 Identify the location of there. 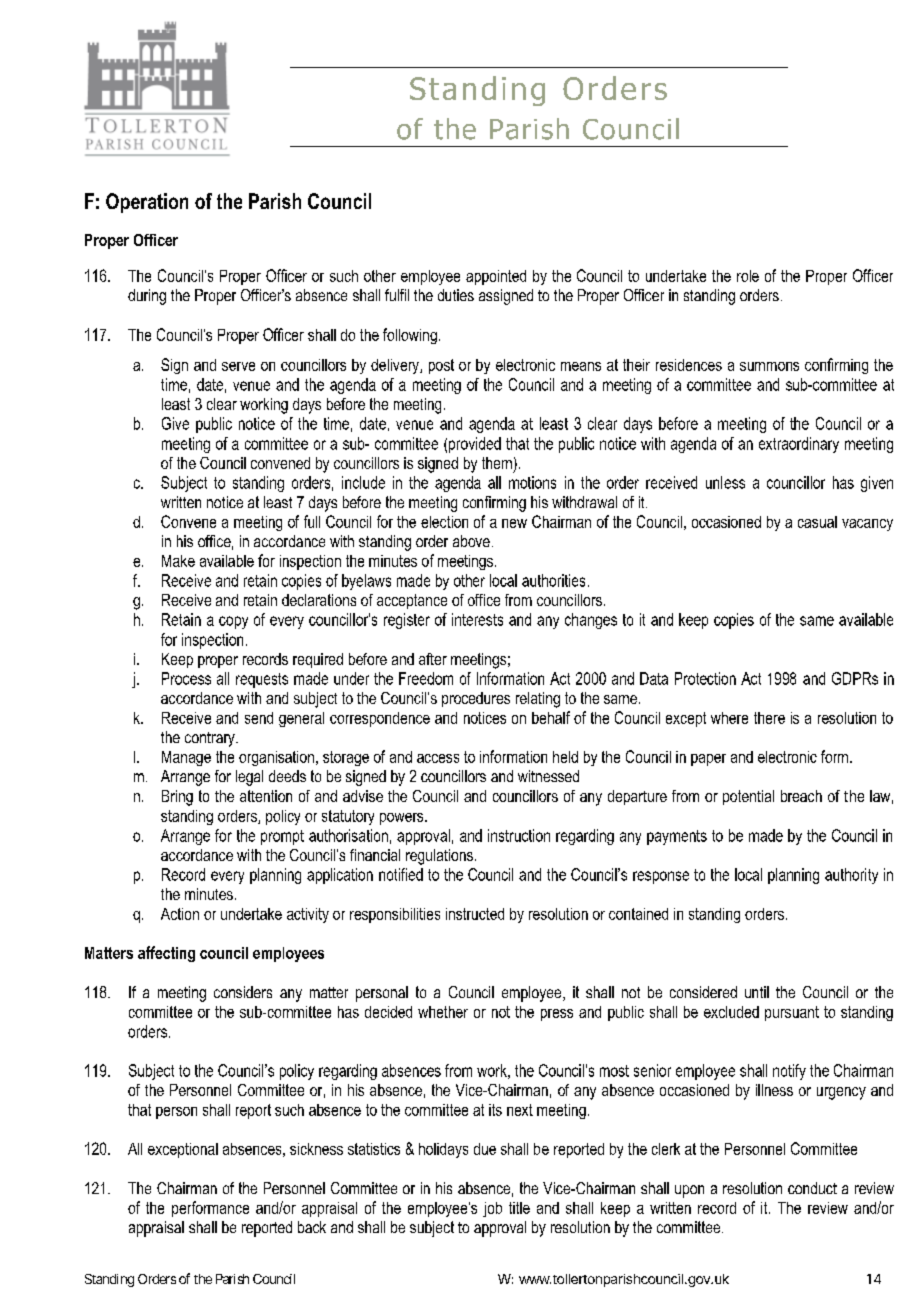
(769, 718).
